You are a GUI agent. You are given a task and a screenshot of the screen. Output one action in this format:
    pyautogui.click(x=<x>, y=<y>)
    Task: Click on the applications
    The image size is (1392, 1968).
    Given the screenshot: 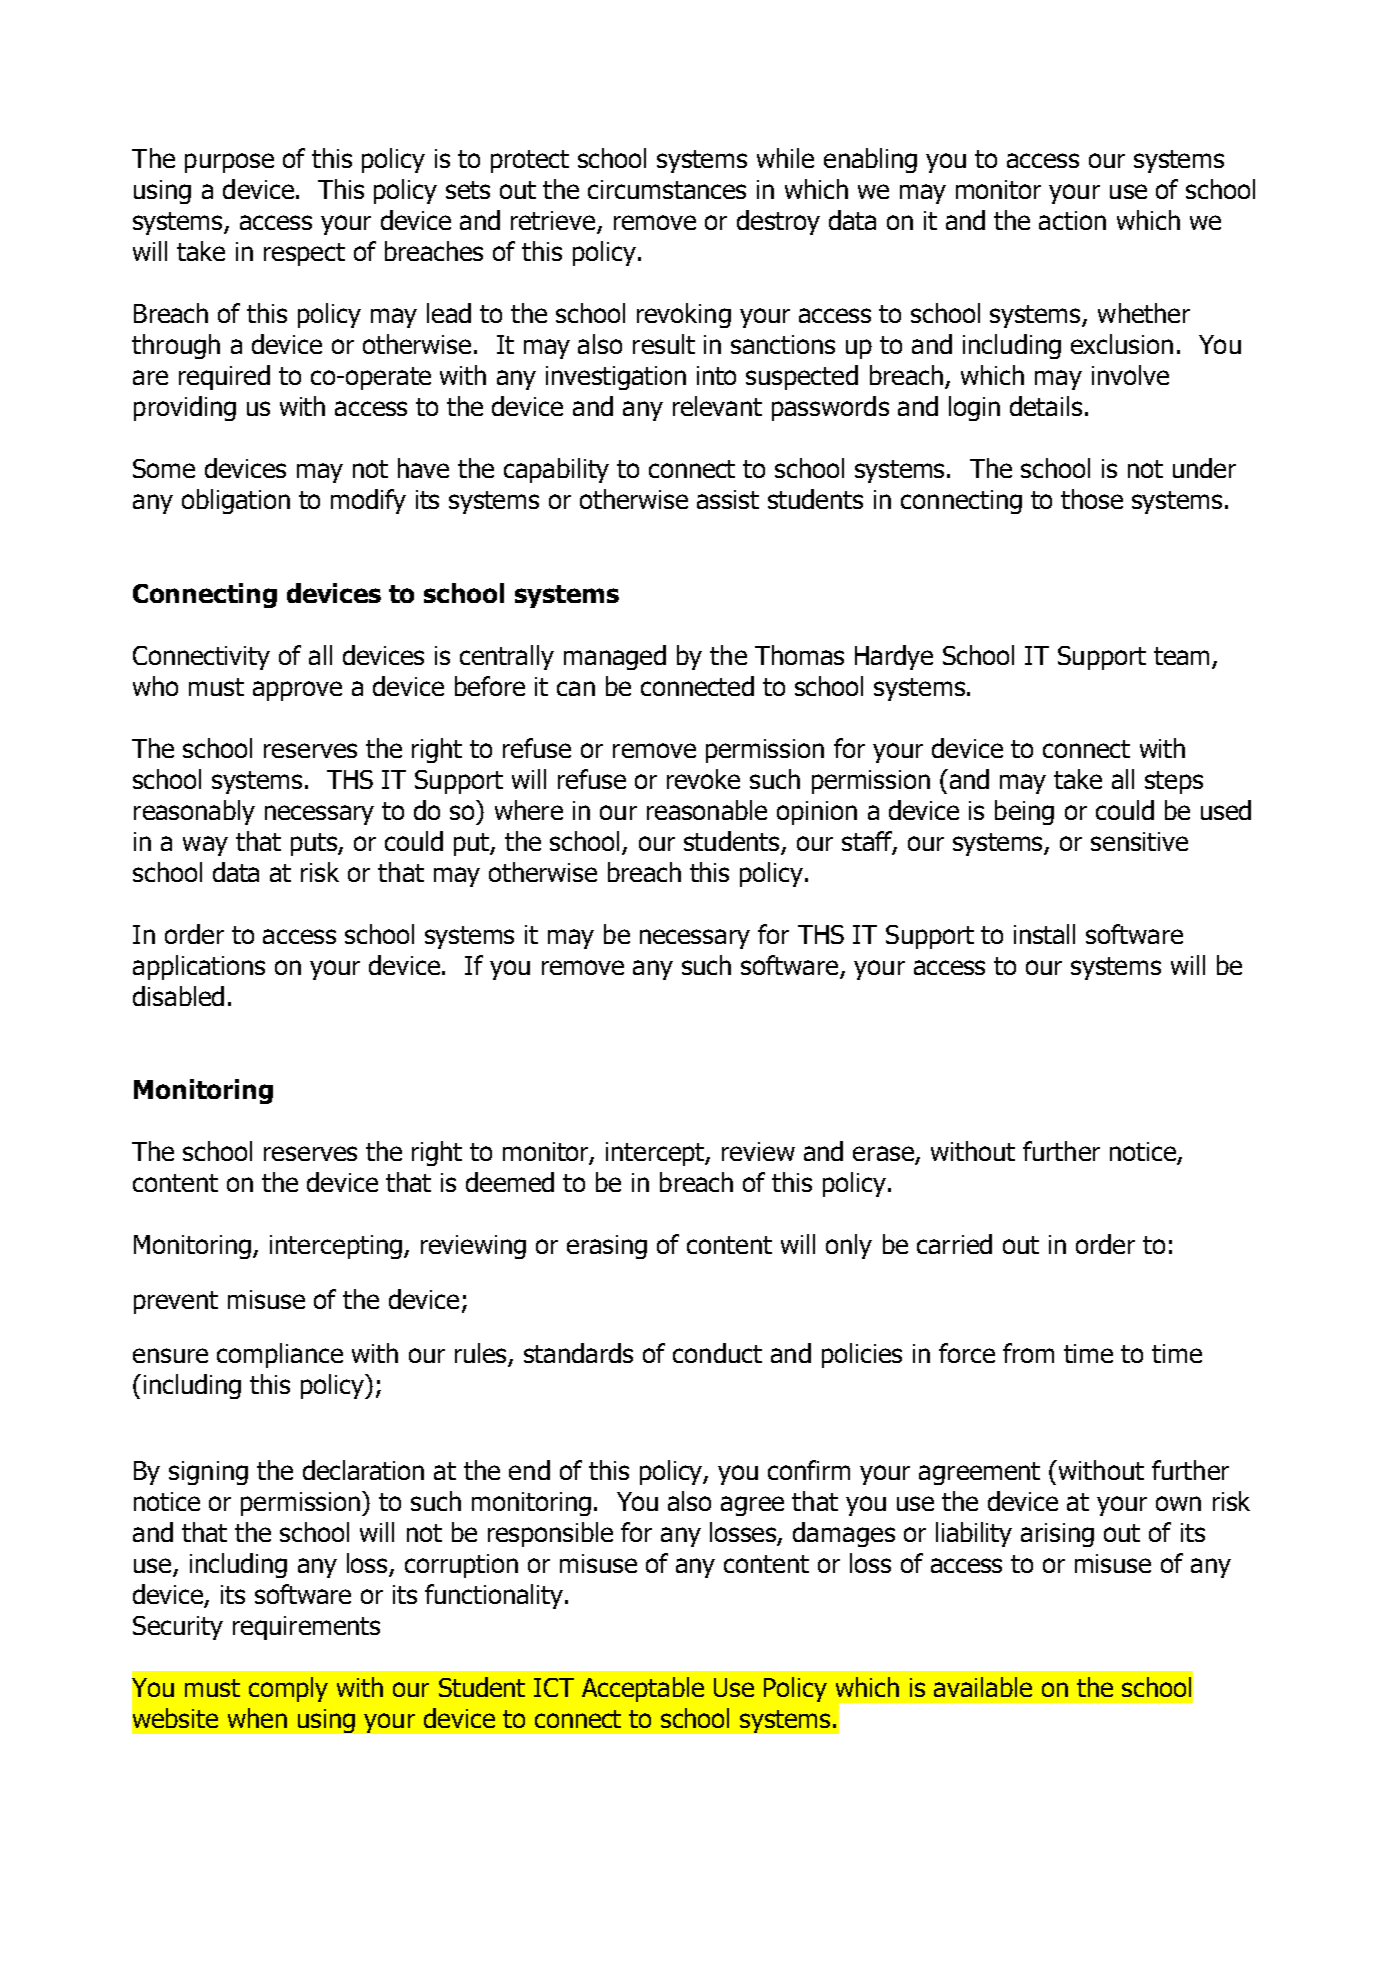 What is the action you would take?
    pyautogui.click(x=199, y=967)
